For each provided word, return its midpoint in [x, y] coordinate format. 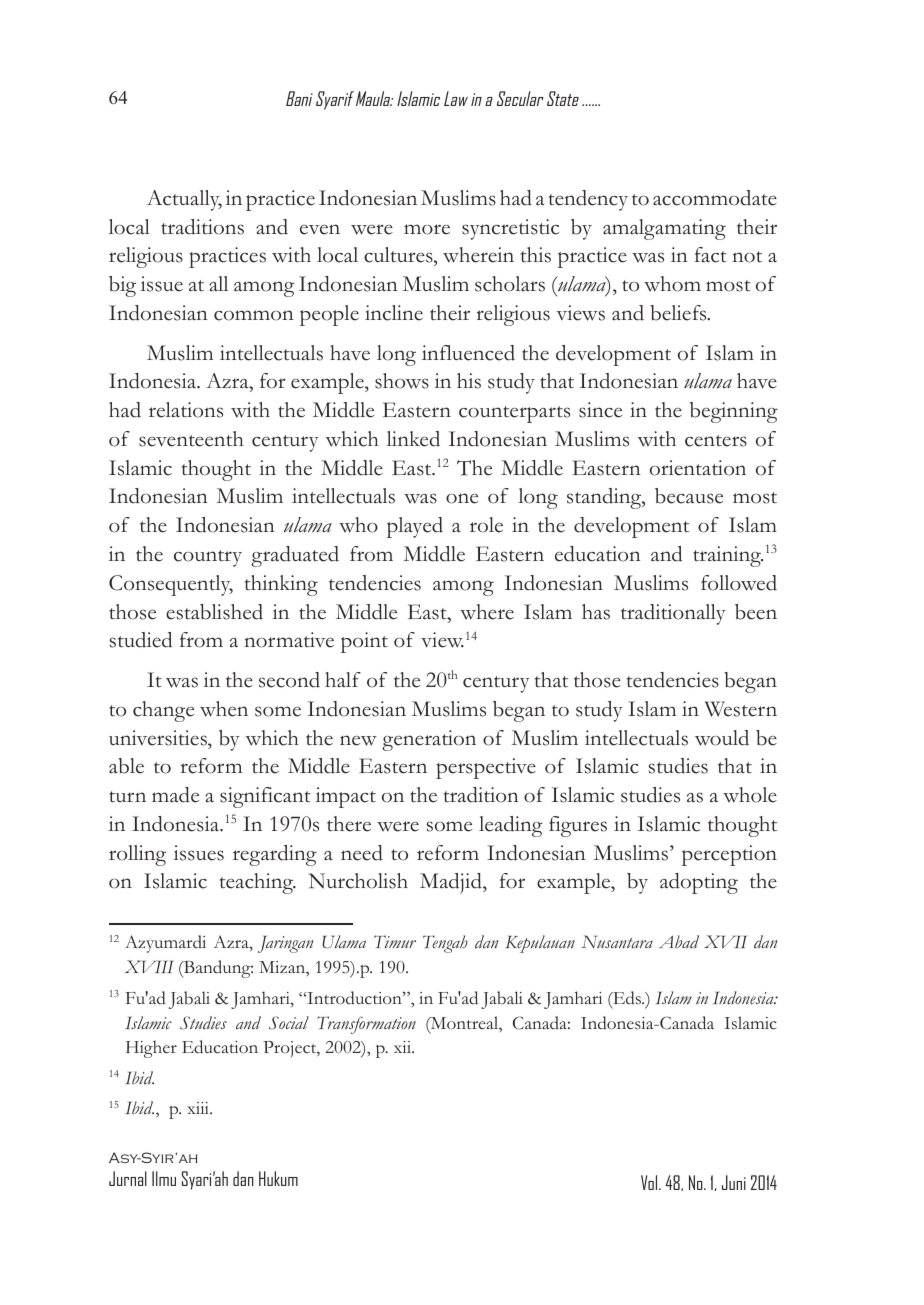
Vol [650, 1182]
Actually [184, 200]
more [427, 229]
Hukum [278, 1178]
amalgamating [664, 229]
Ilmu [164, 1178]
